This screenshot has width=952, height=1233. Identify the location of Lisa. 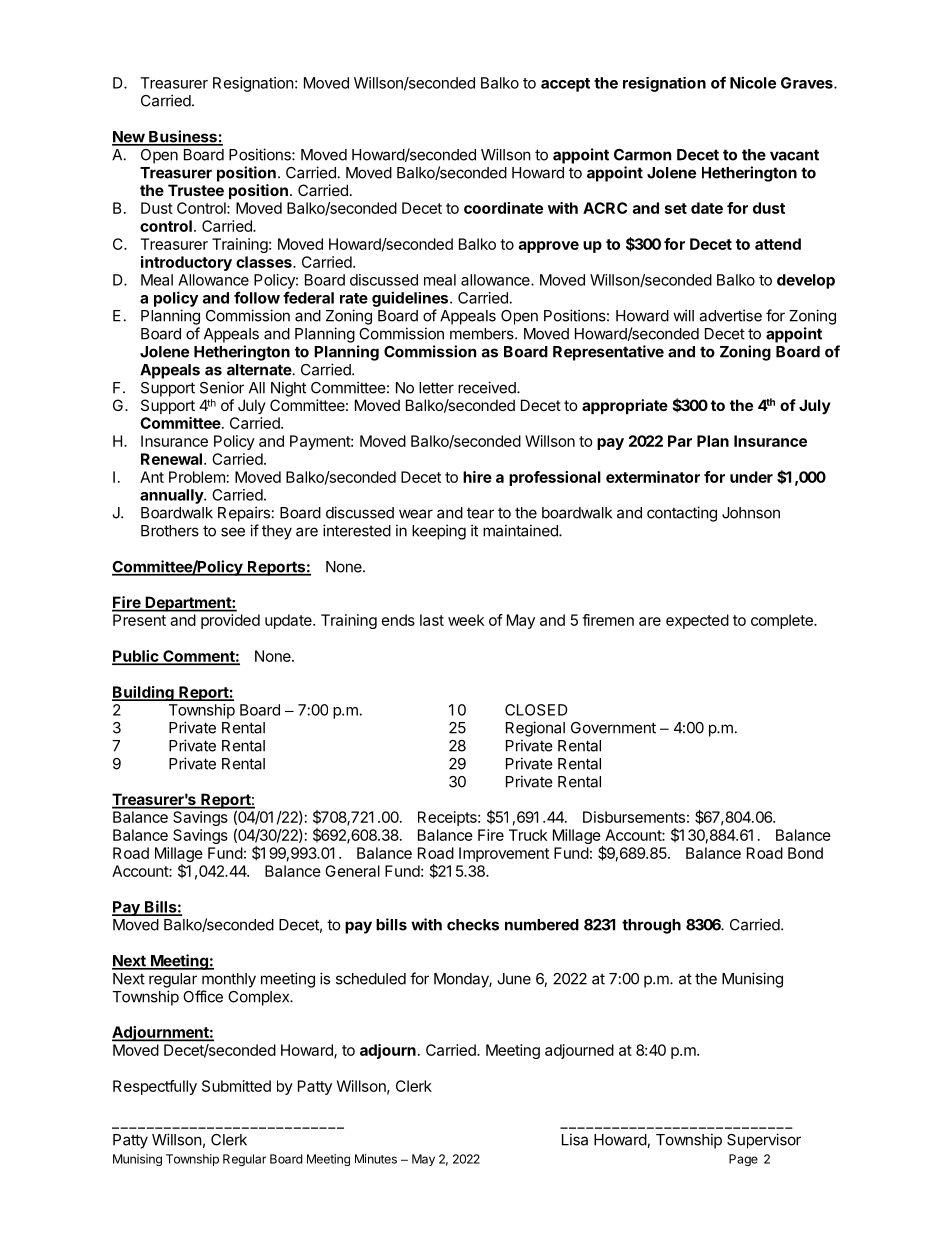
(575, 1139).
